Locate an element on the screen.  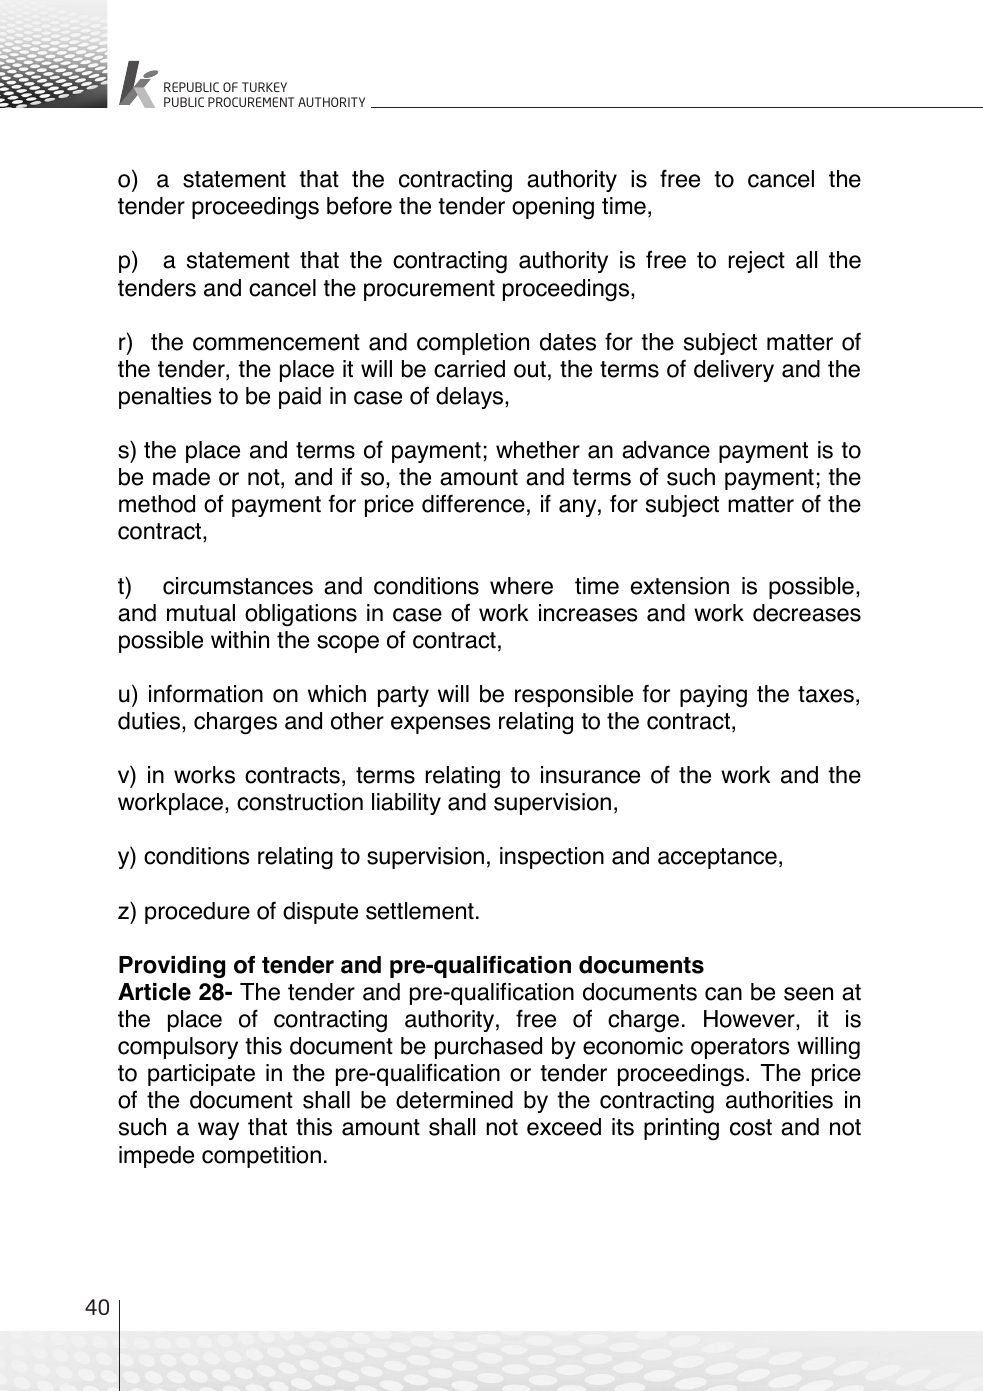
acceptance is located at coordinates (717, 858).
